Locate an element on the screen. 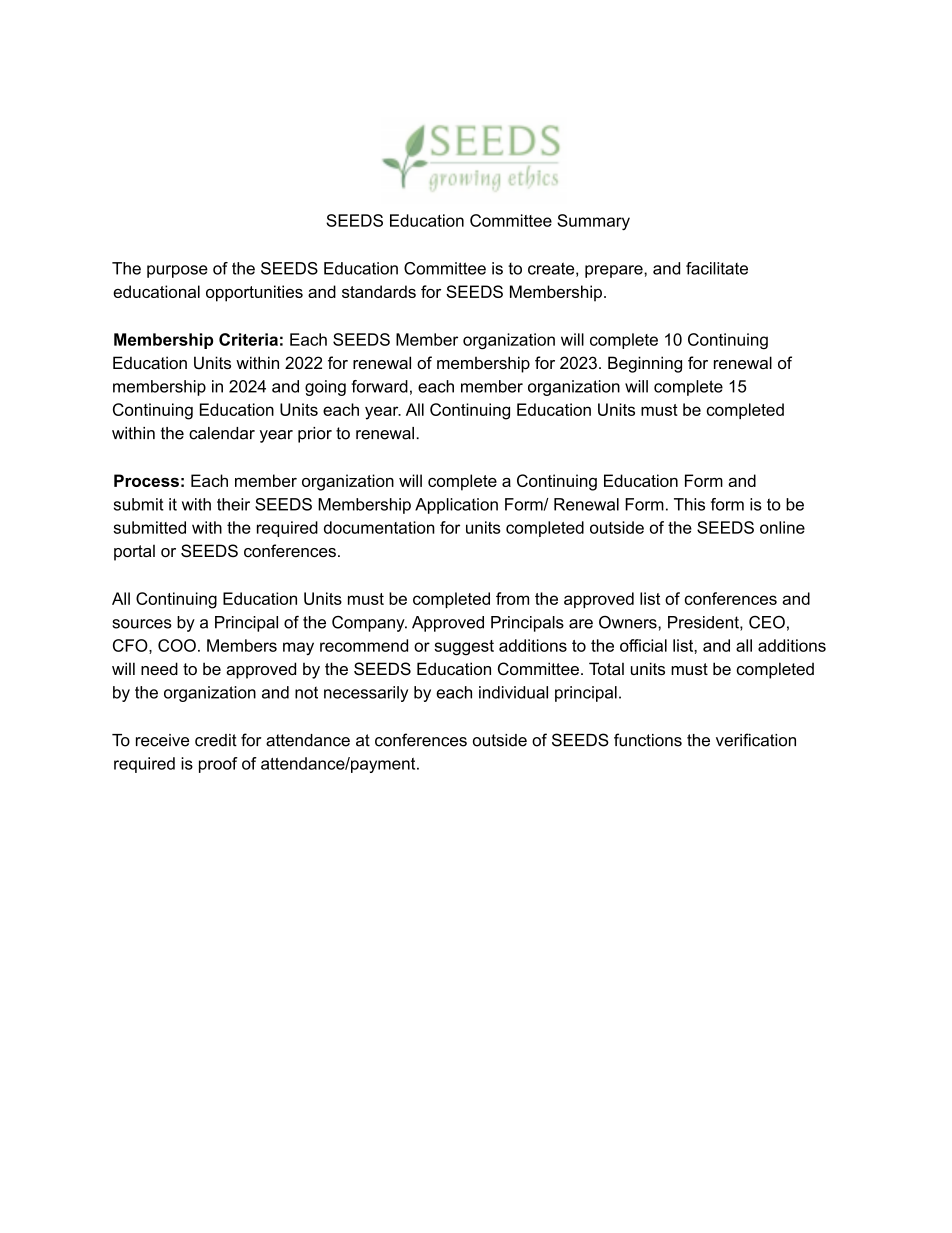  Application is located at coordinates (456, 506).
